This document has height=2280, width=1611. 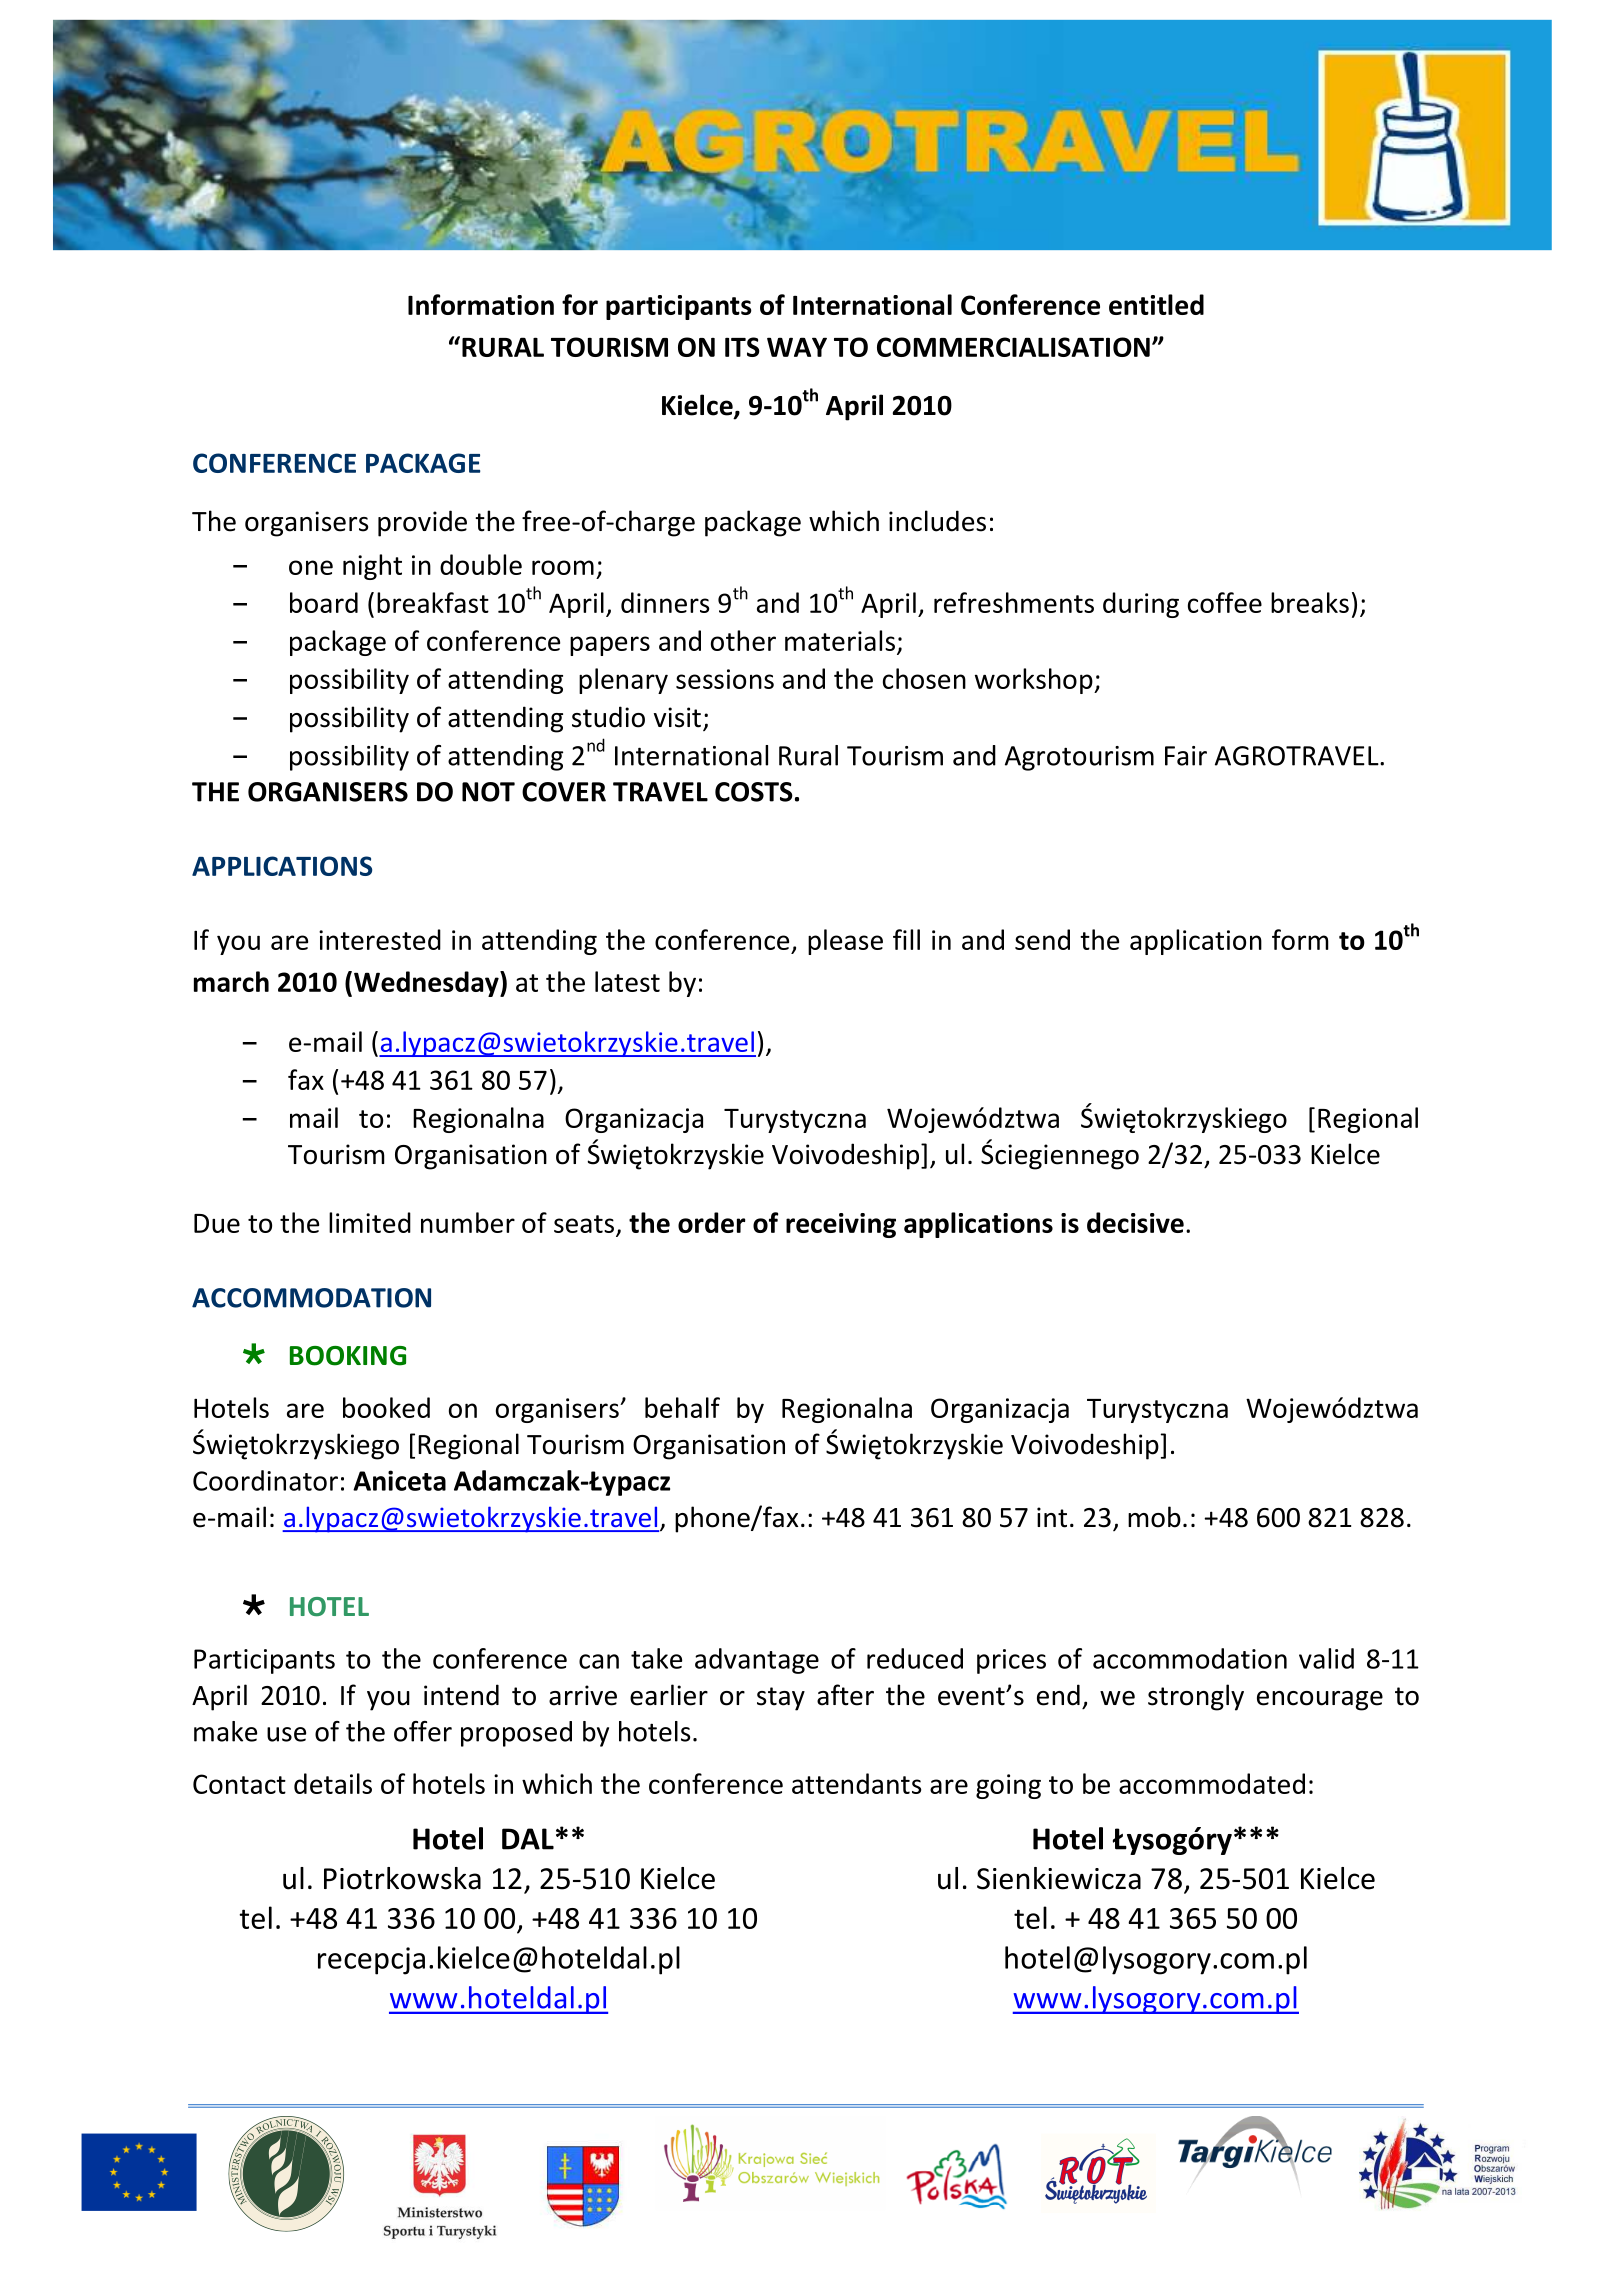 I want to click on board, so click(x=324, y=602).
